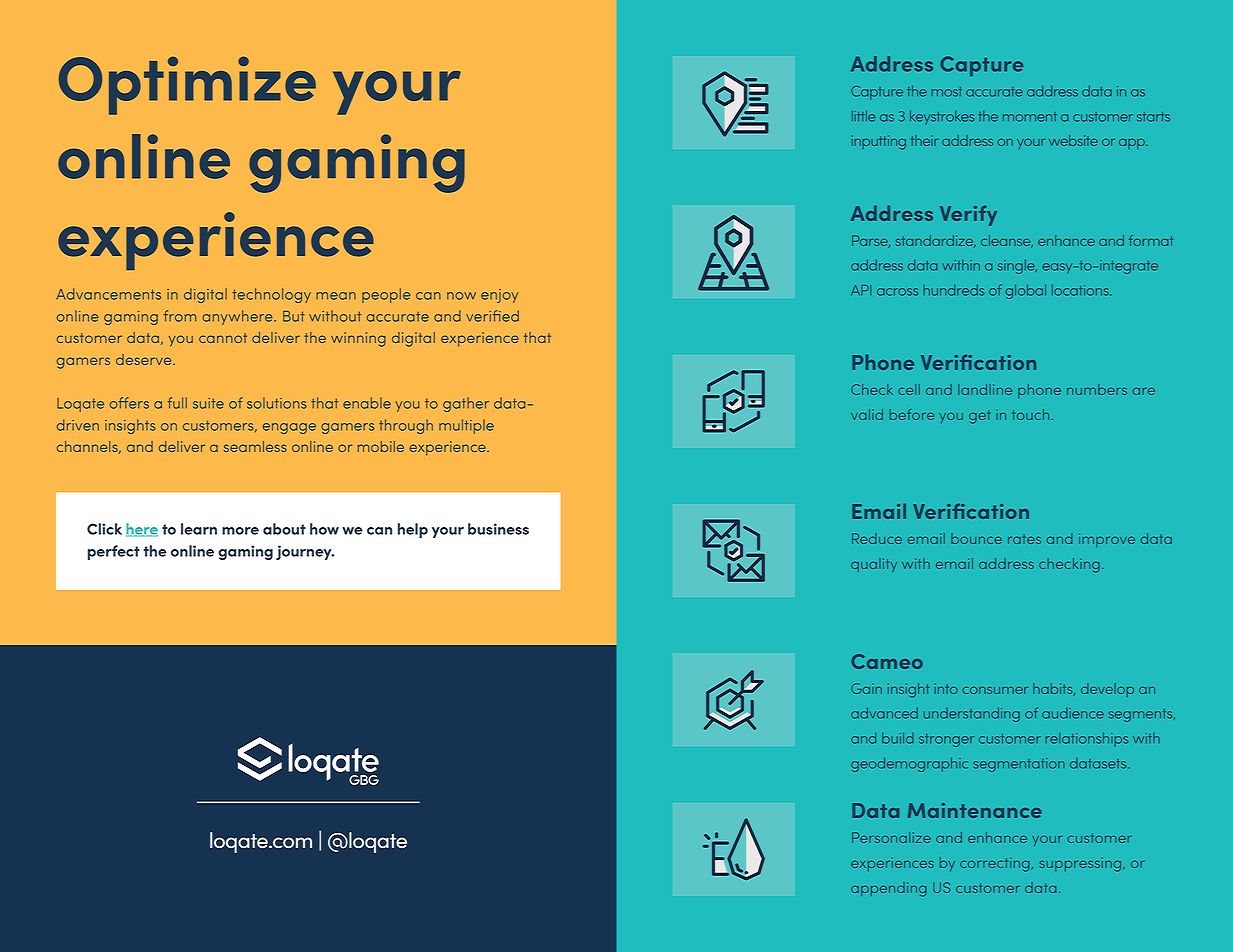 This image has width=1233, height=952. Describe the element at coordinates (888, 889) in the image. I see `appending` at that location.
